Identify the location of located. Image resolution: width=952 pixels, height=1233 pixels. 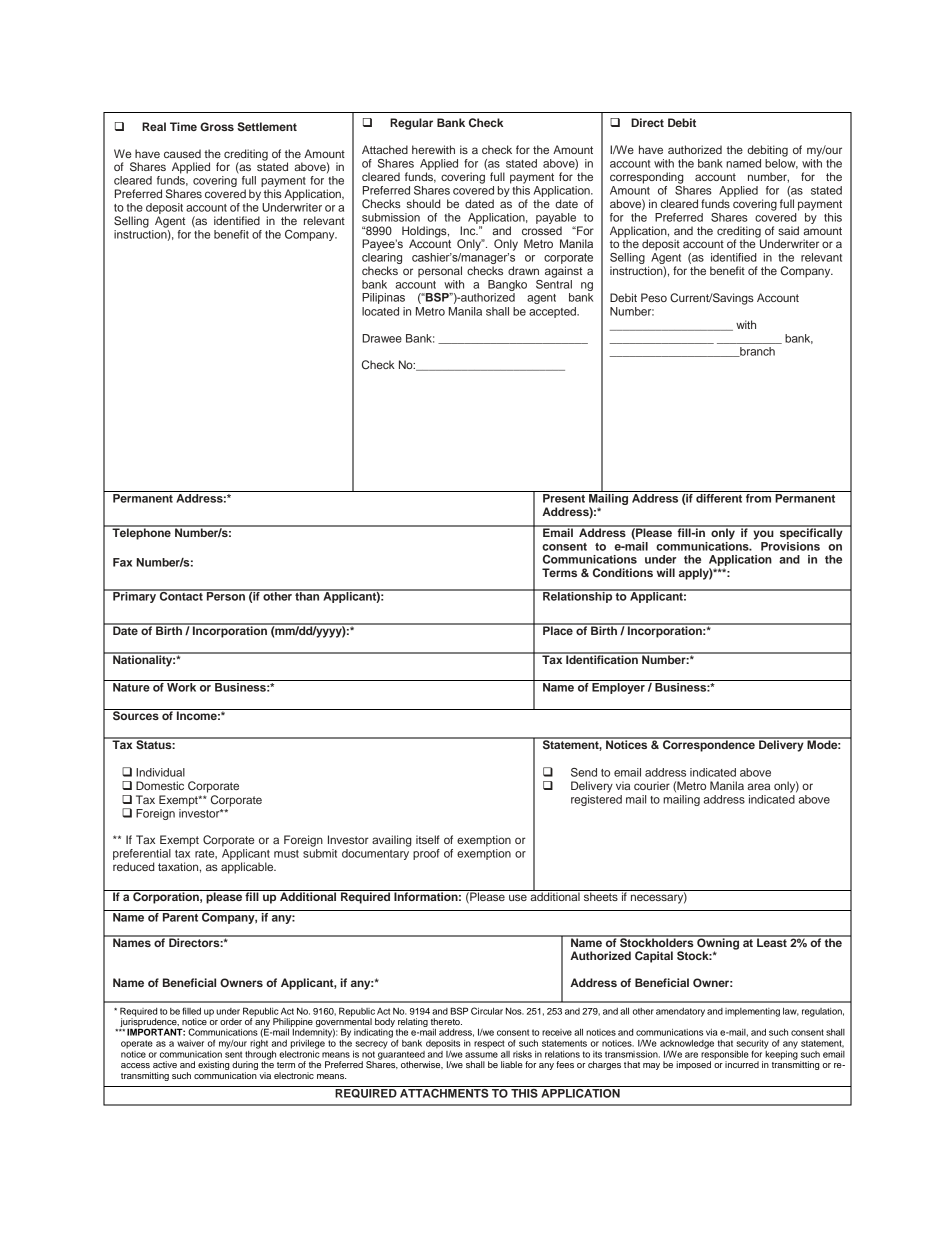
(380, 311).
